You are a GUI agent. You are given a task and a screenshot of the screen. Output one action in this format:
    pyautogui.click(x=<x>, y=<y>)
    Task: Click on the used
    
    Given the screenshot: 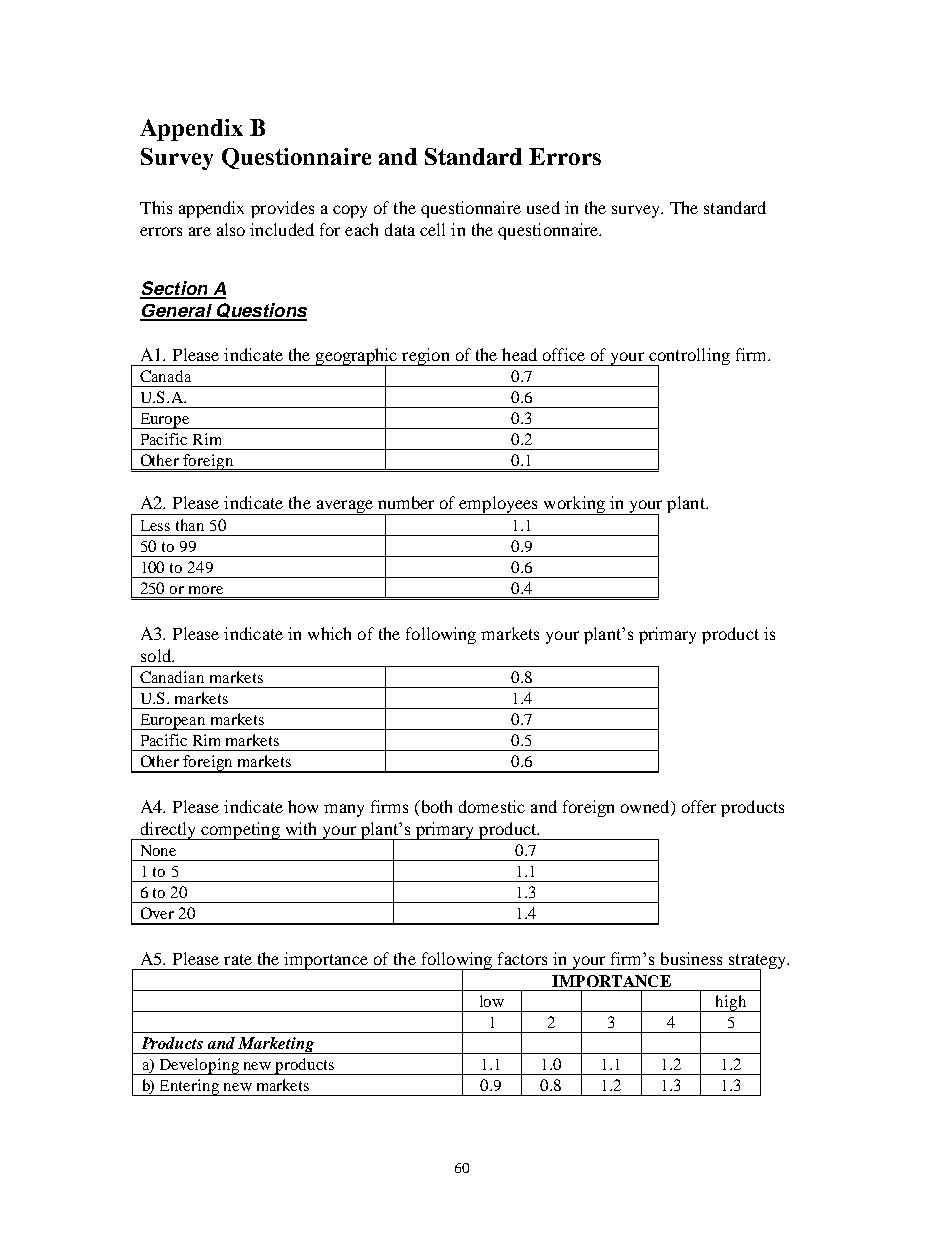 What is the action you would take?
    pyautogui.click(x=543, y=207)
